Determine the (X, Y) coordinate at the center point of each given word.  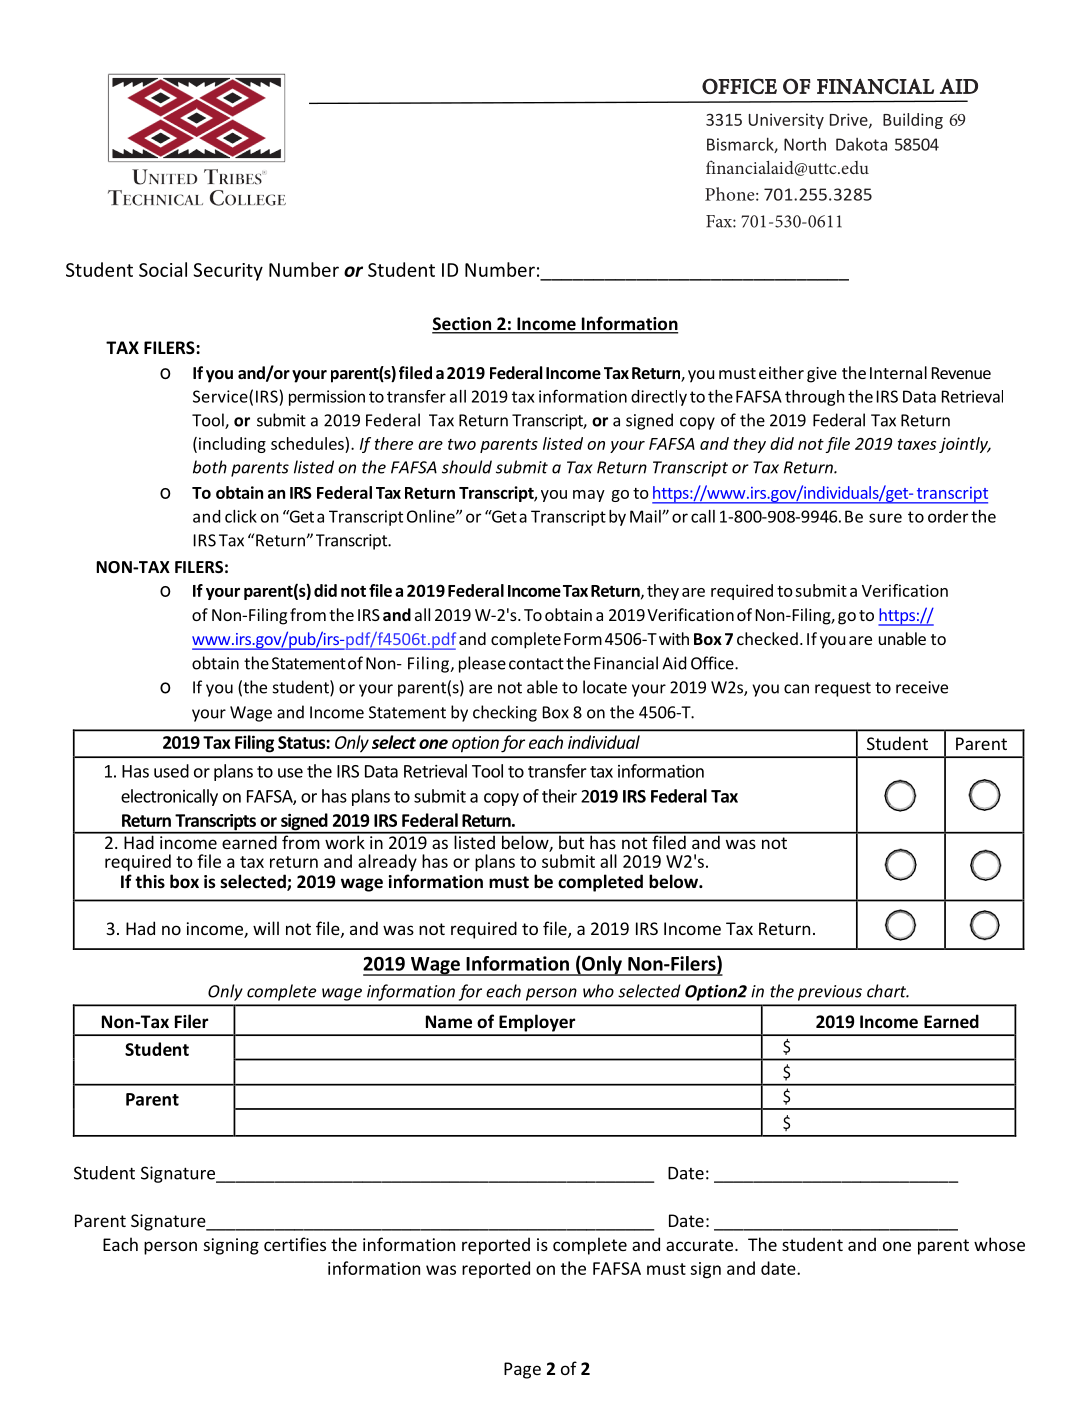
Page (522, 1370)
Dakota (861, 144)
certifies (295, 1244)
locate (605, 687)
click (241, 516)
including (232, 445)
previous (830, 993)
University (786, 121)
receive (922, 687)
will (266, 928)
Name (449, 1022)
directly (659, 398)
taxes (917, 444)
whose (999, 1244)
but (572, 841)
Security (228, 272)
